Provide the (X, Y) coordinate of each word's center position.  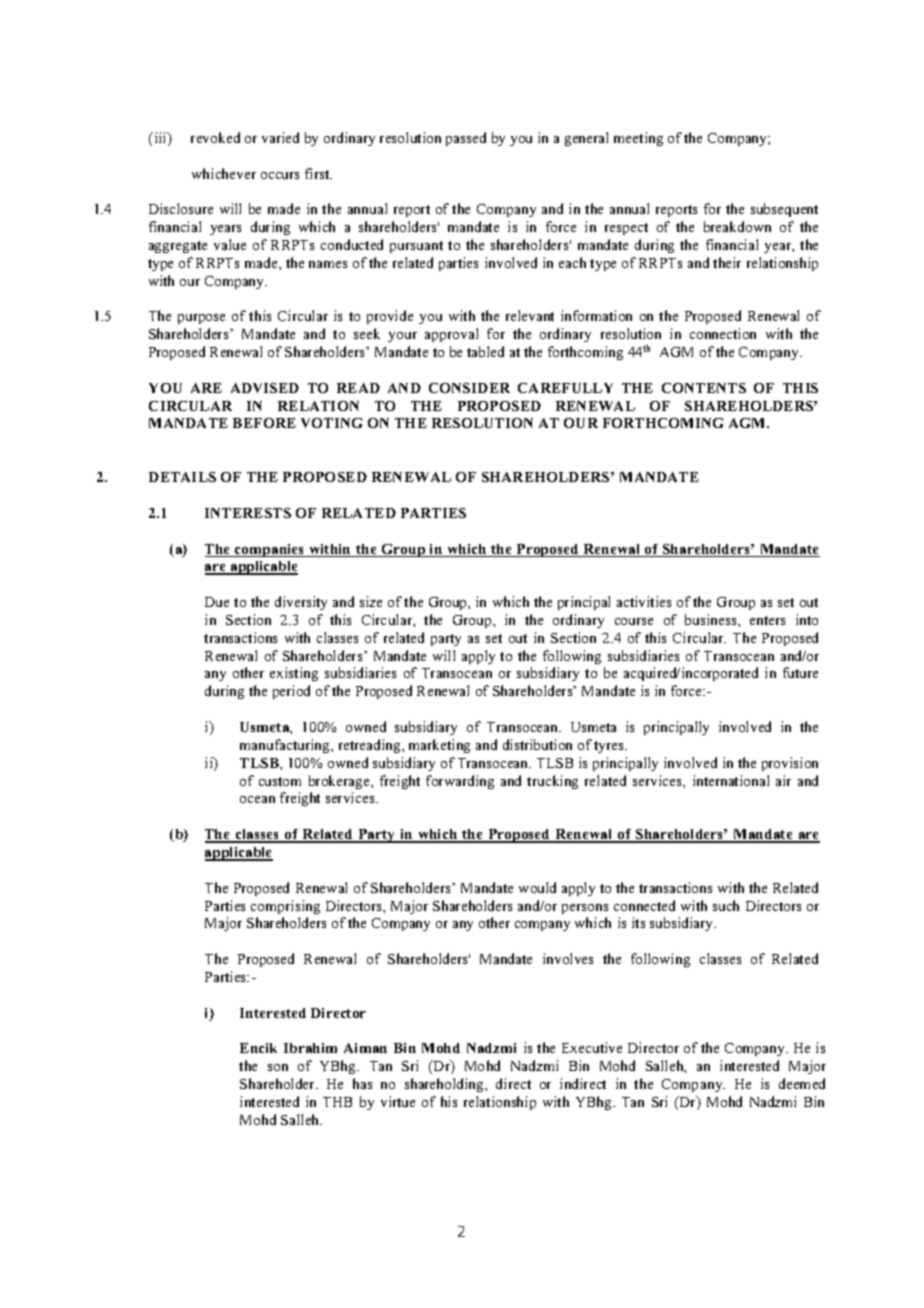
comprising (285, 907)
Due (217, 602)
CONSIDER (469, 388)
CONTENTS (704, 388)
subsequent (784, 210)
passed (466, 139)
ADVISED (265, 388)
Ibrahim (310, 1048)
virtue (398, 1101)
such (726, 905)
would (537, 887)
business (712, 619)
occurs (280, 175)
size (371, 601)
